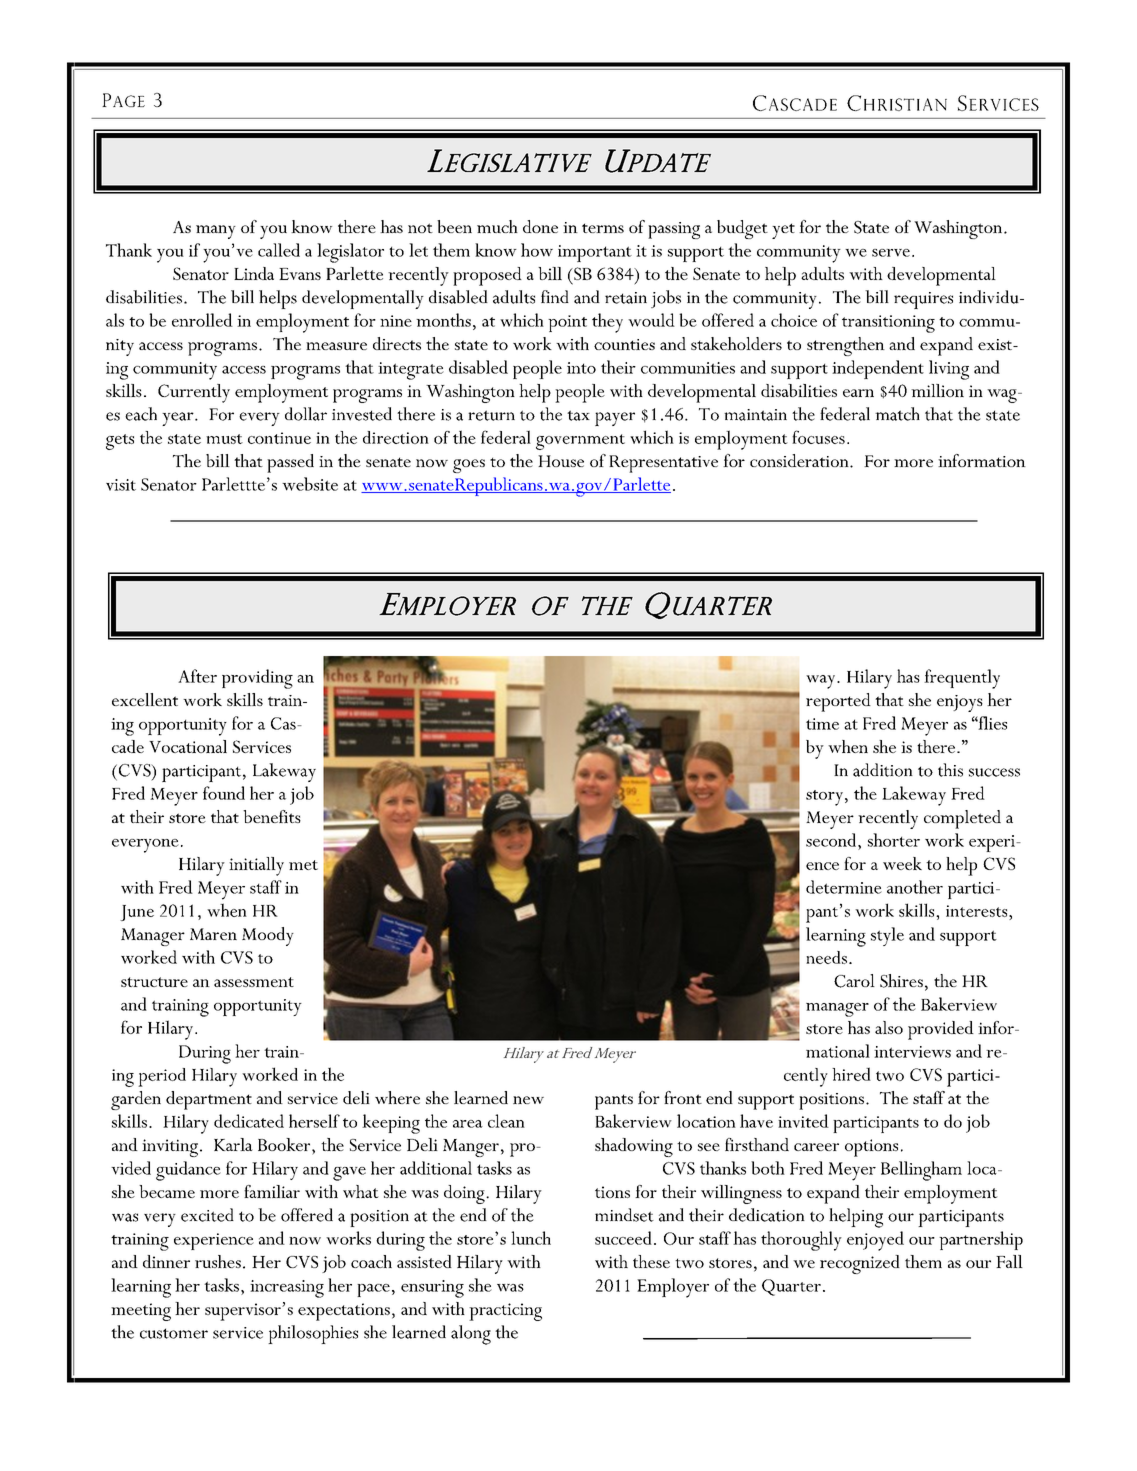 The width and height of the image is (1137, 1471). I want to click on serve, so click(891, 253).
